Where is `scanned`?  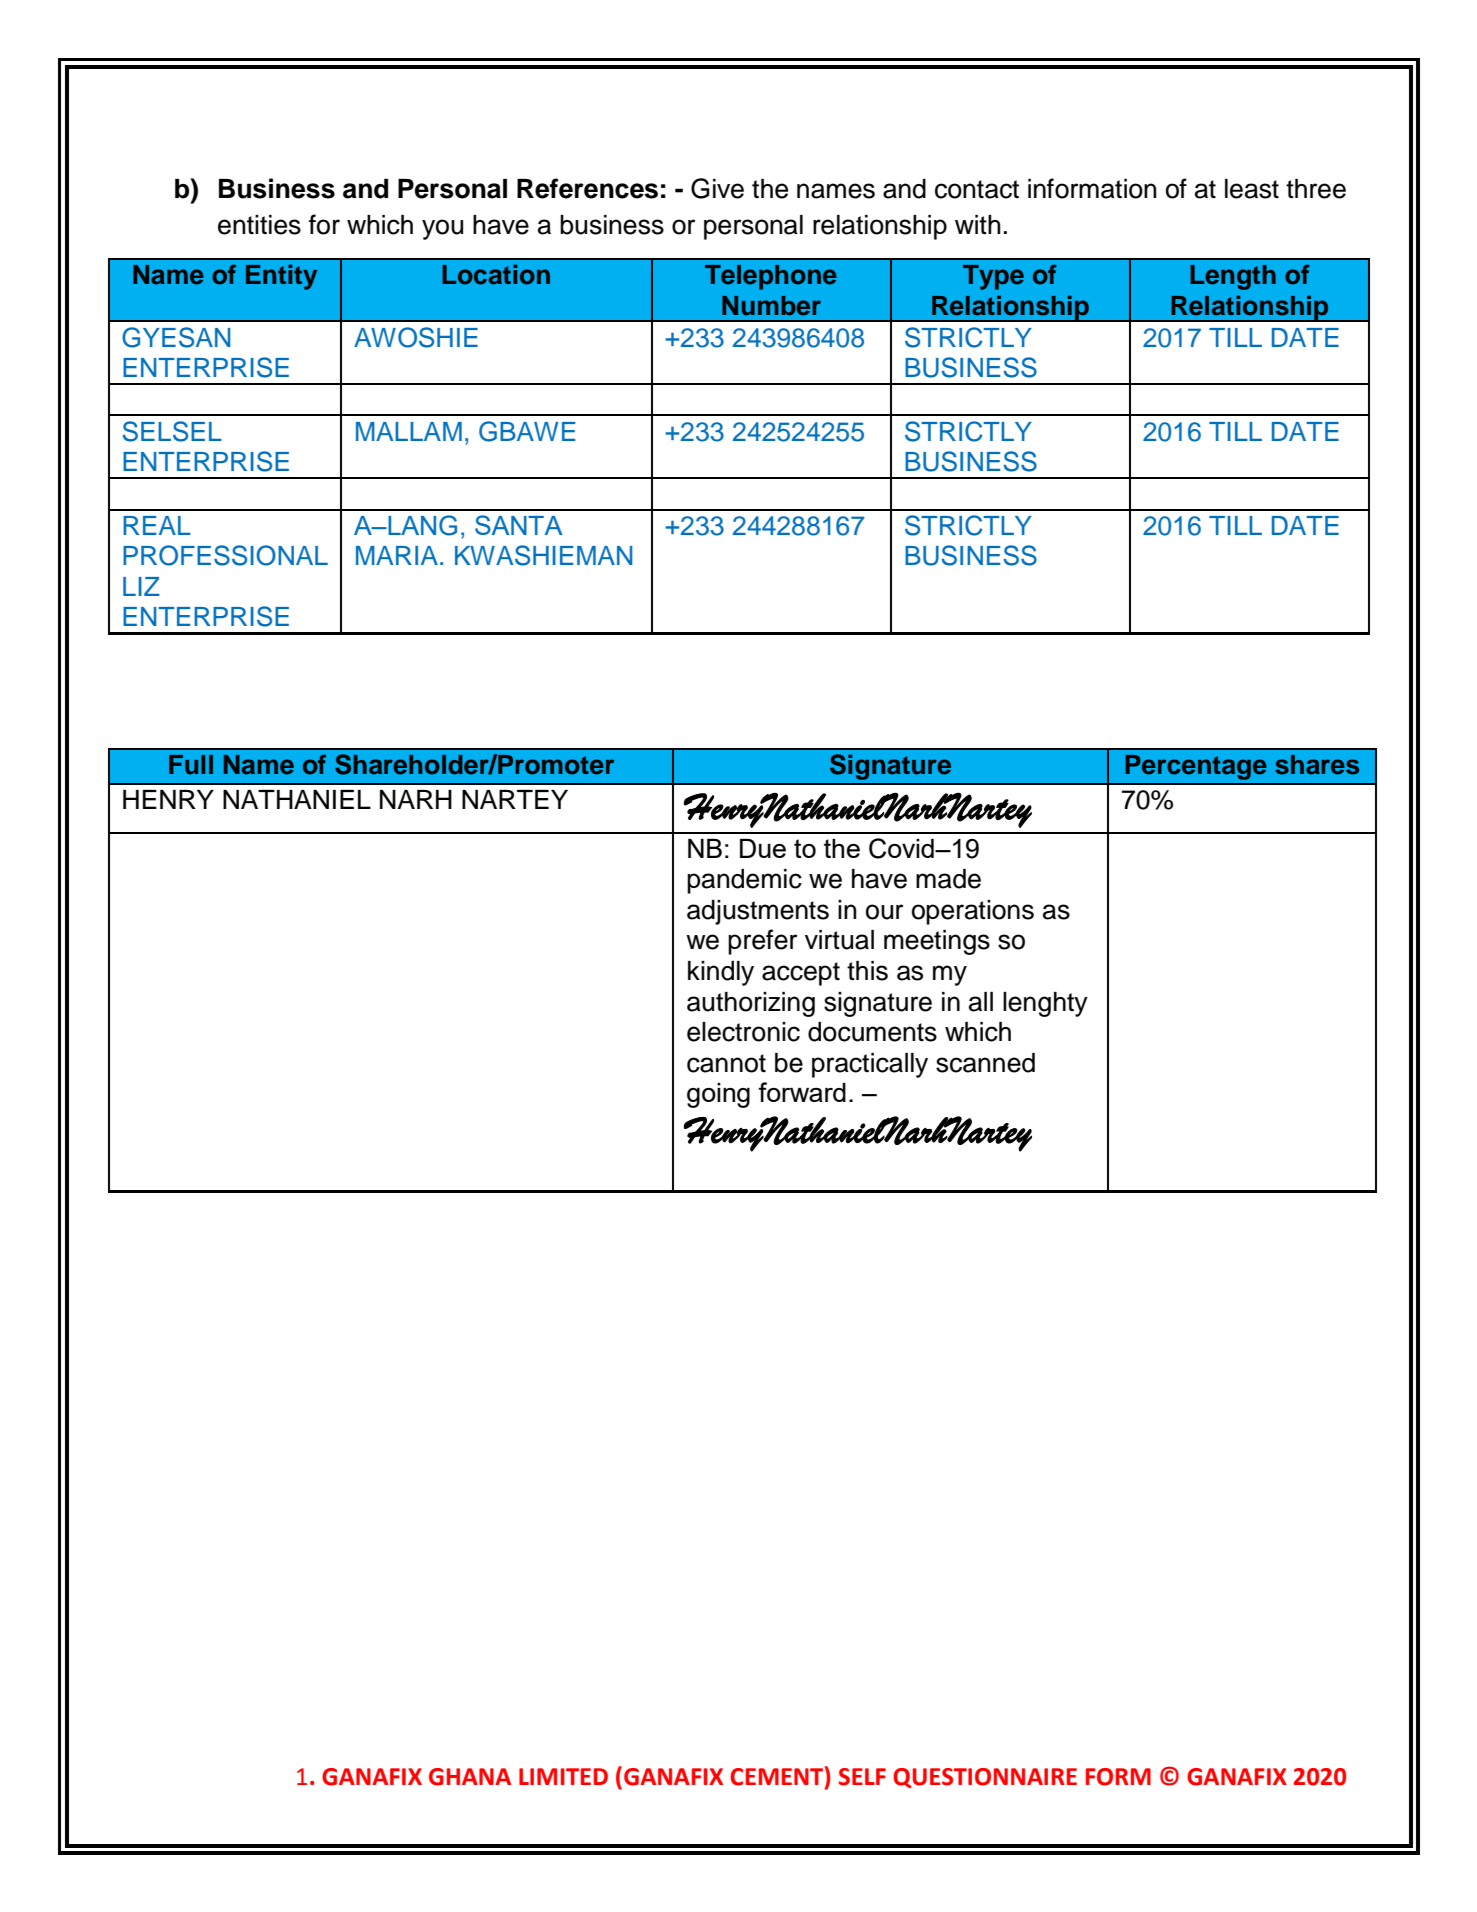
scanned is located at coordinates (985, 1063).
